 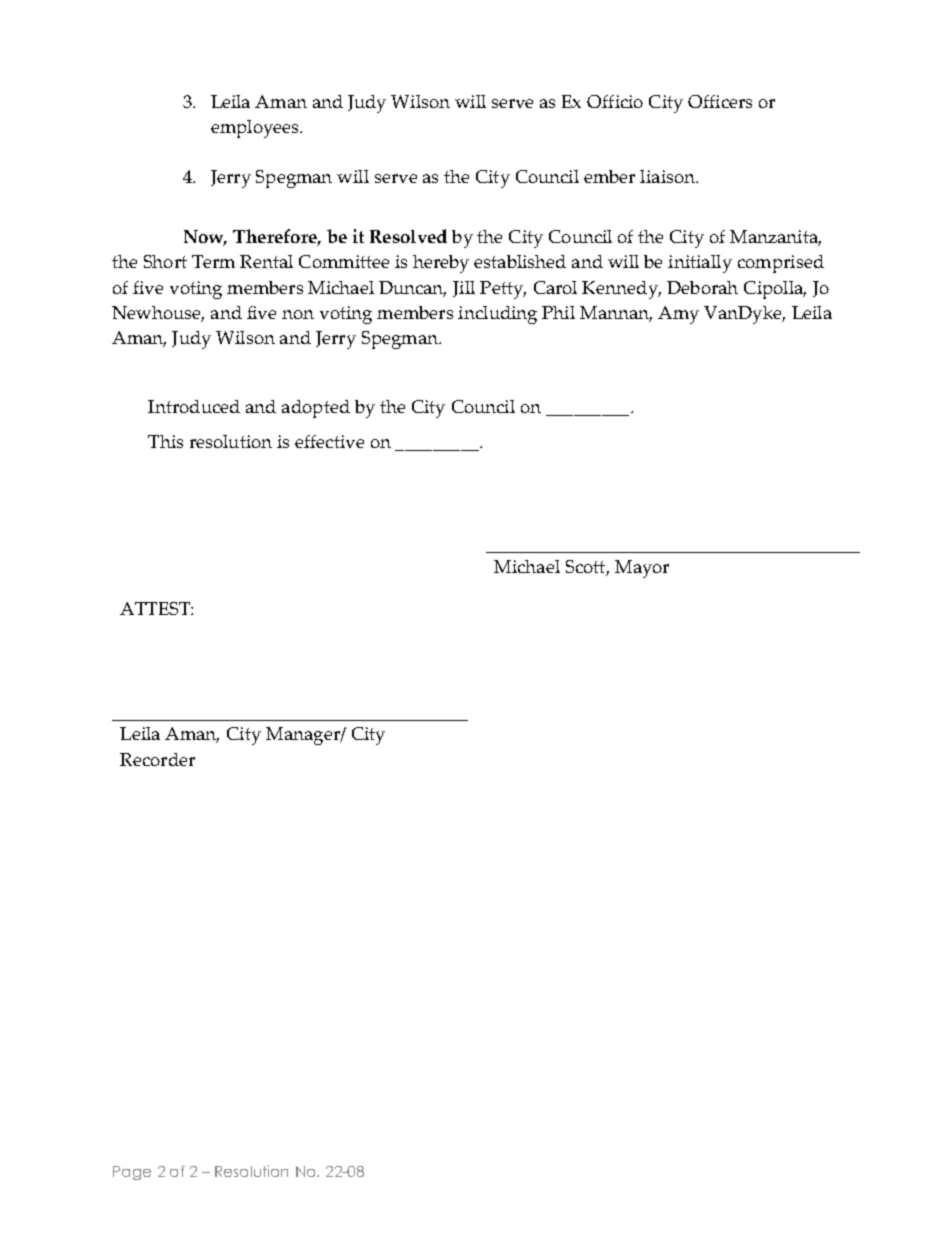 What do you see at coordinates (157, 759) in the document?
I see `Recorder` at bounding box center [157, 759].
